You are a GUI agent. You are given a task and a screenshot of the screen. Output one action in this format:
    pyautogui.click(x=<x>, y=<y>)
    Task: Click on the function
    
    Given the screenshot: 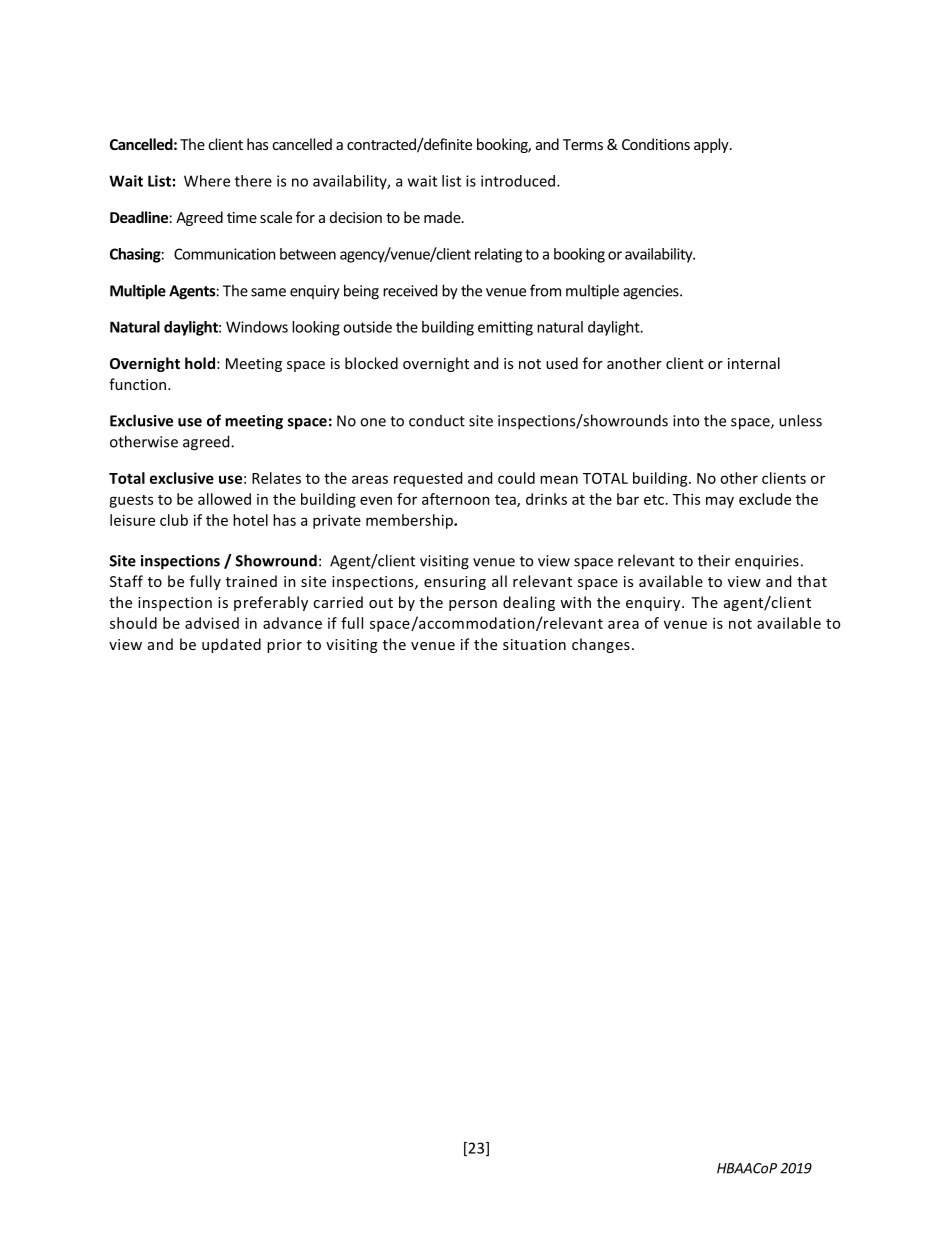 What is the action you would take?
    pyautogui.click(x=139, y=384)
